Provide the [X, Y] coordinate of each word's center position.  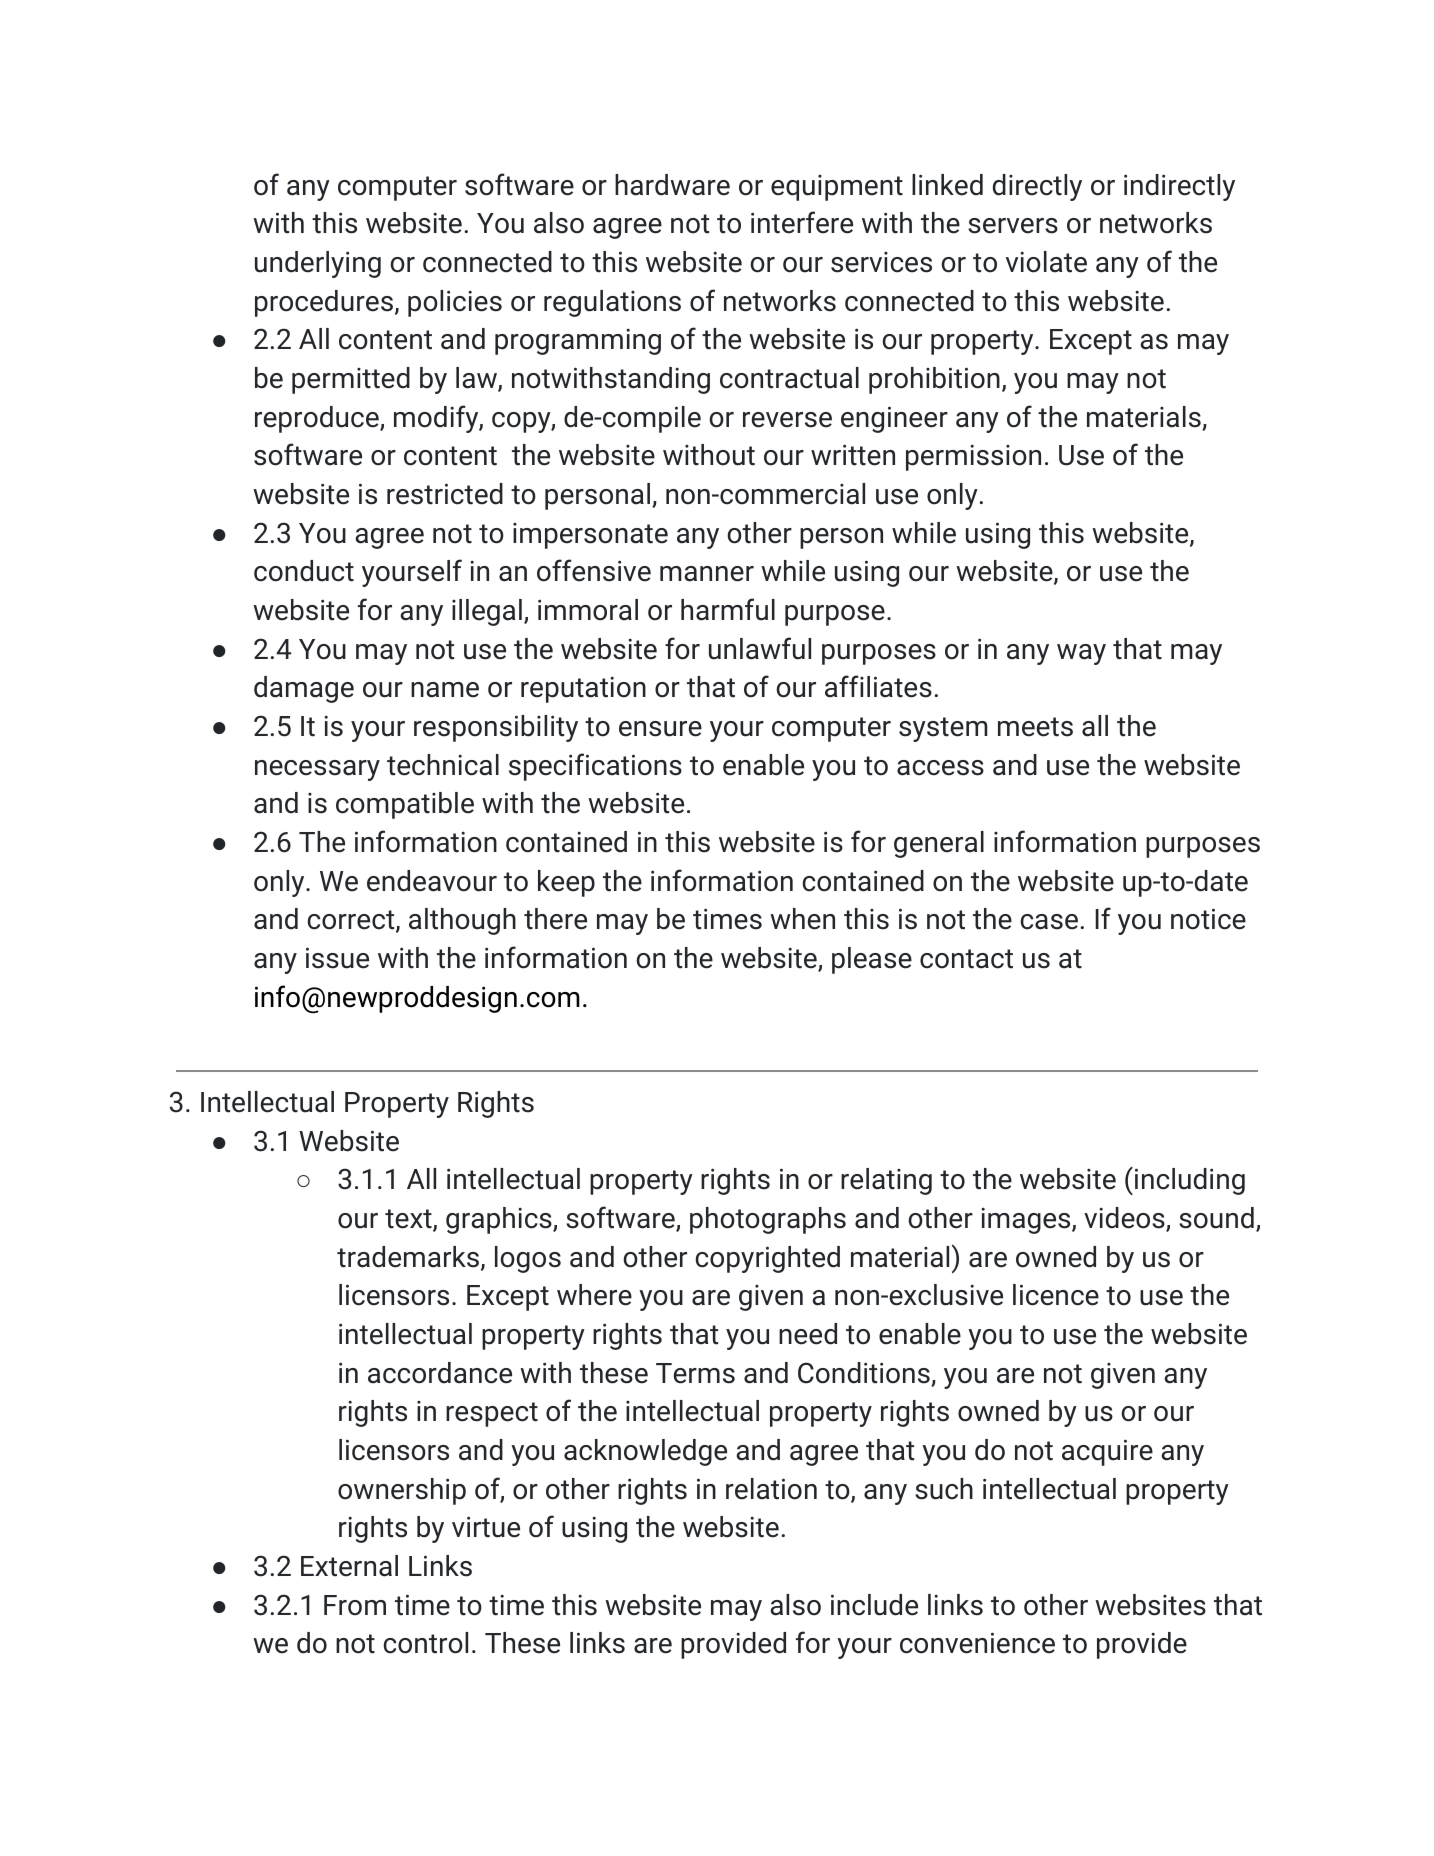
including [1188, 1181]
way [1081, 654]
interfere [802, 222]
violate [1046, 262]
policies [455, 303]
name [445, 690]
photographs [768, 1220]
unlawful [760, 648]
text [409, 1220]
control [425, 1643]
